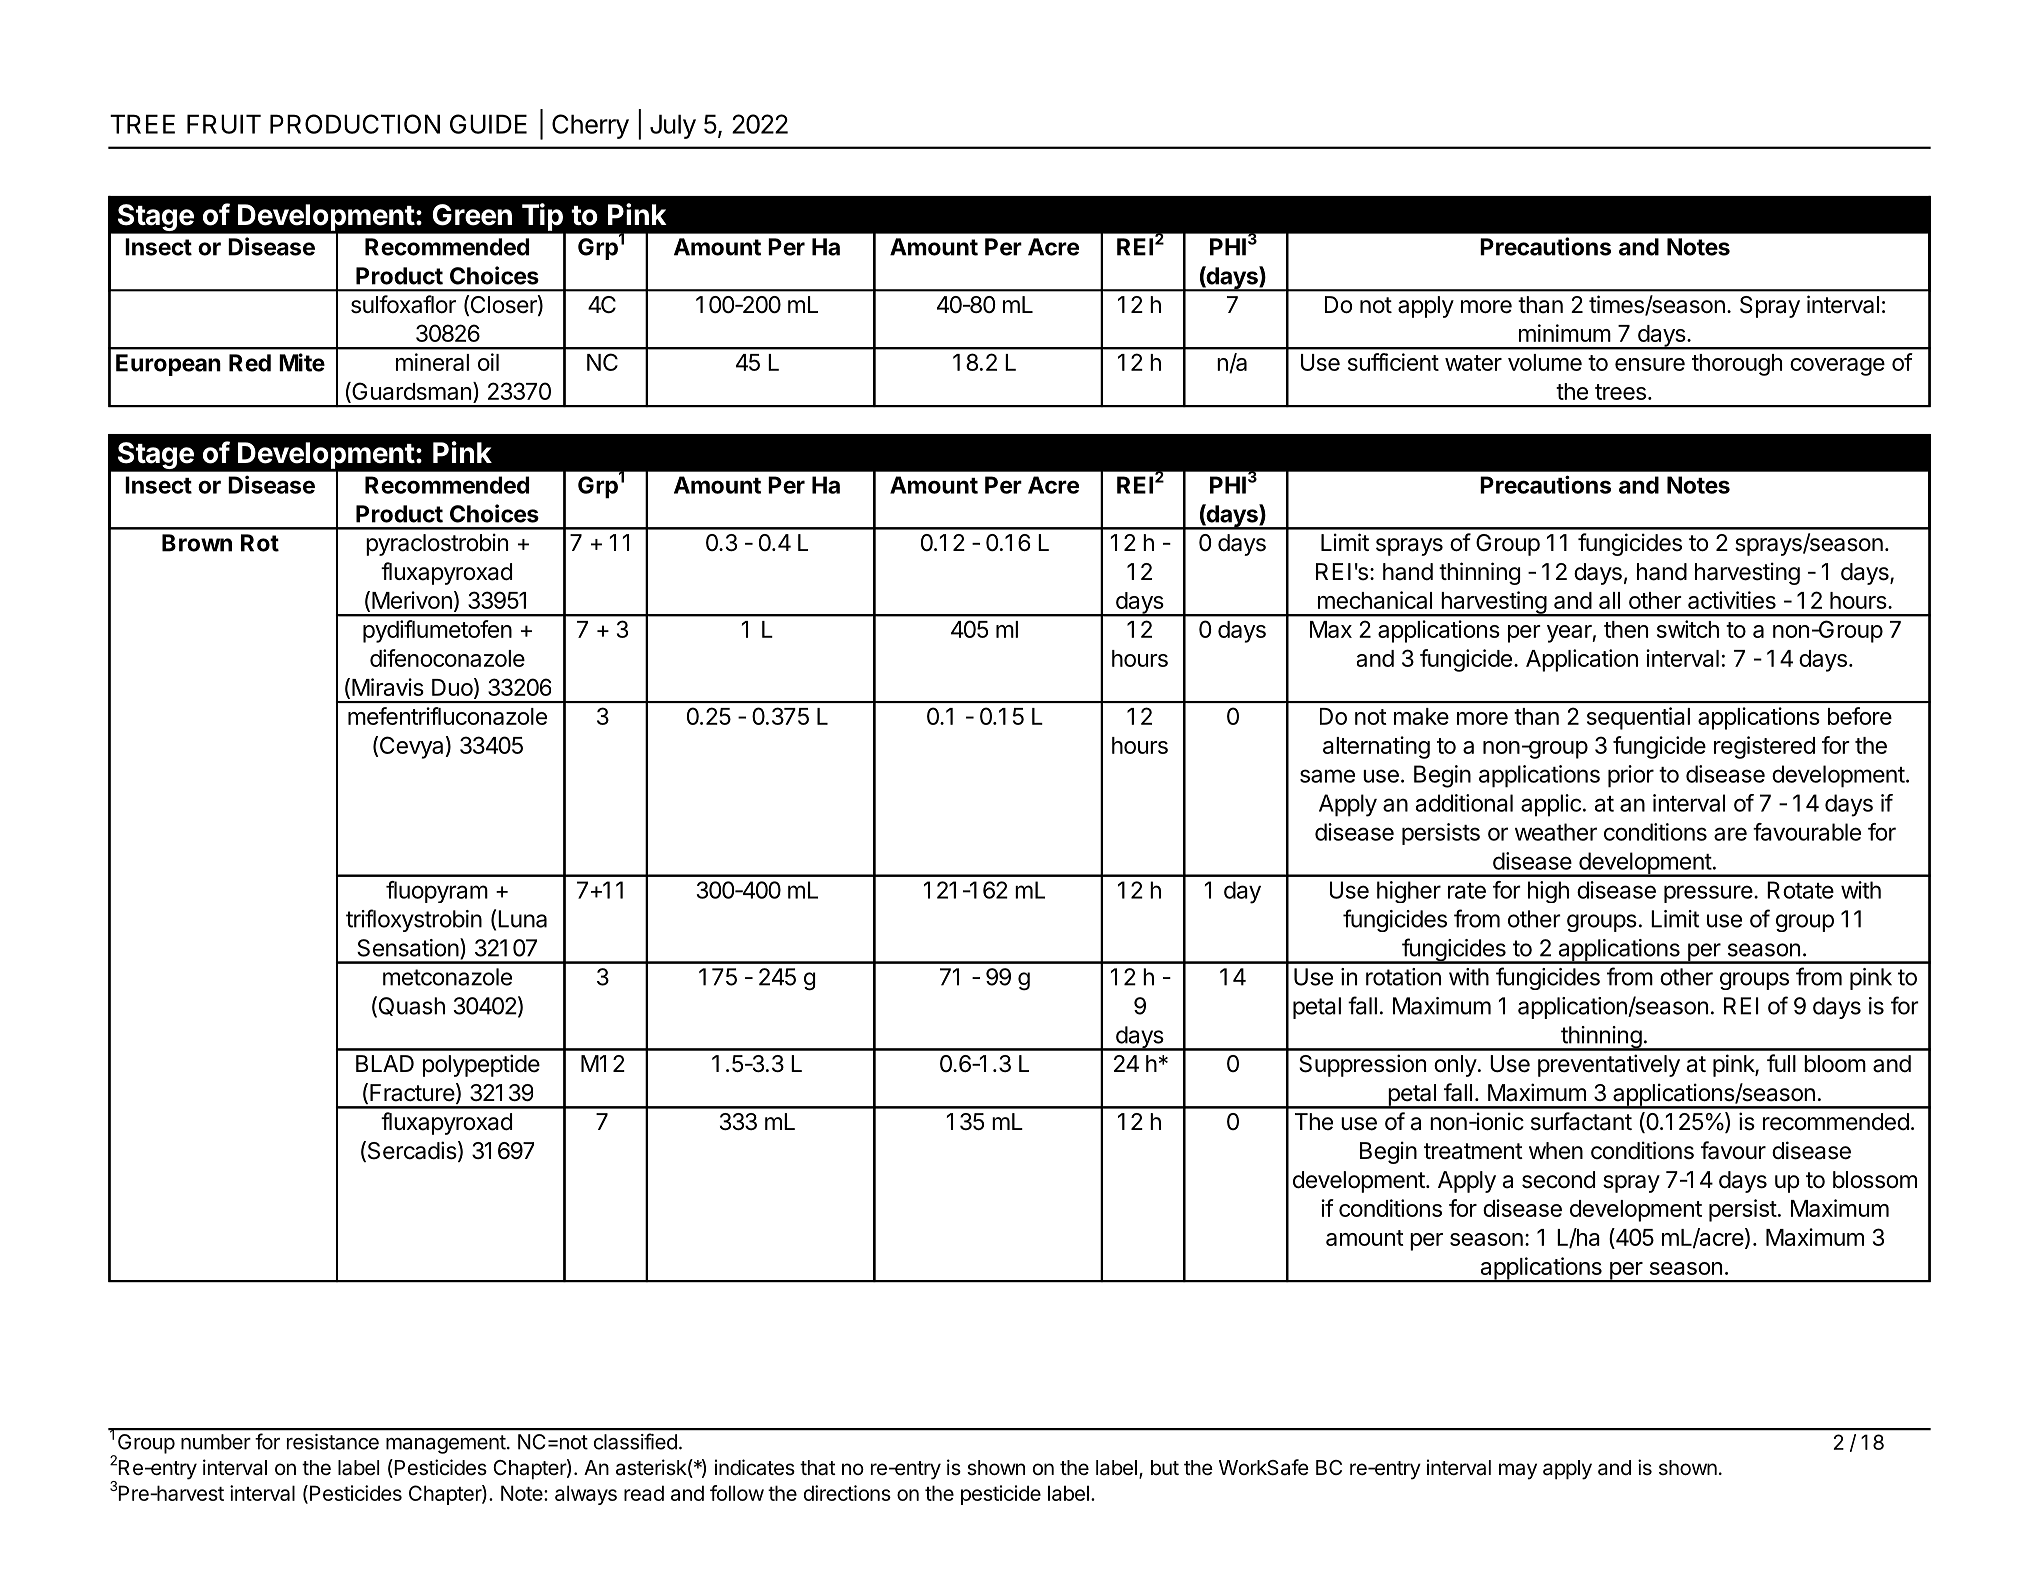 The width and height of the page is (2039, 1575). Describe the element at coordinates (1375, 600) in the page. I see `mechanical` at that location.
